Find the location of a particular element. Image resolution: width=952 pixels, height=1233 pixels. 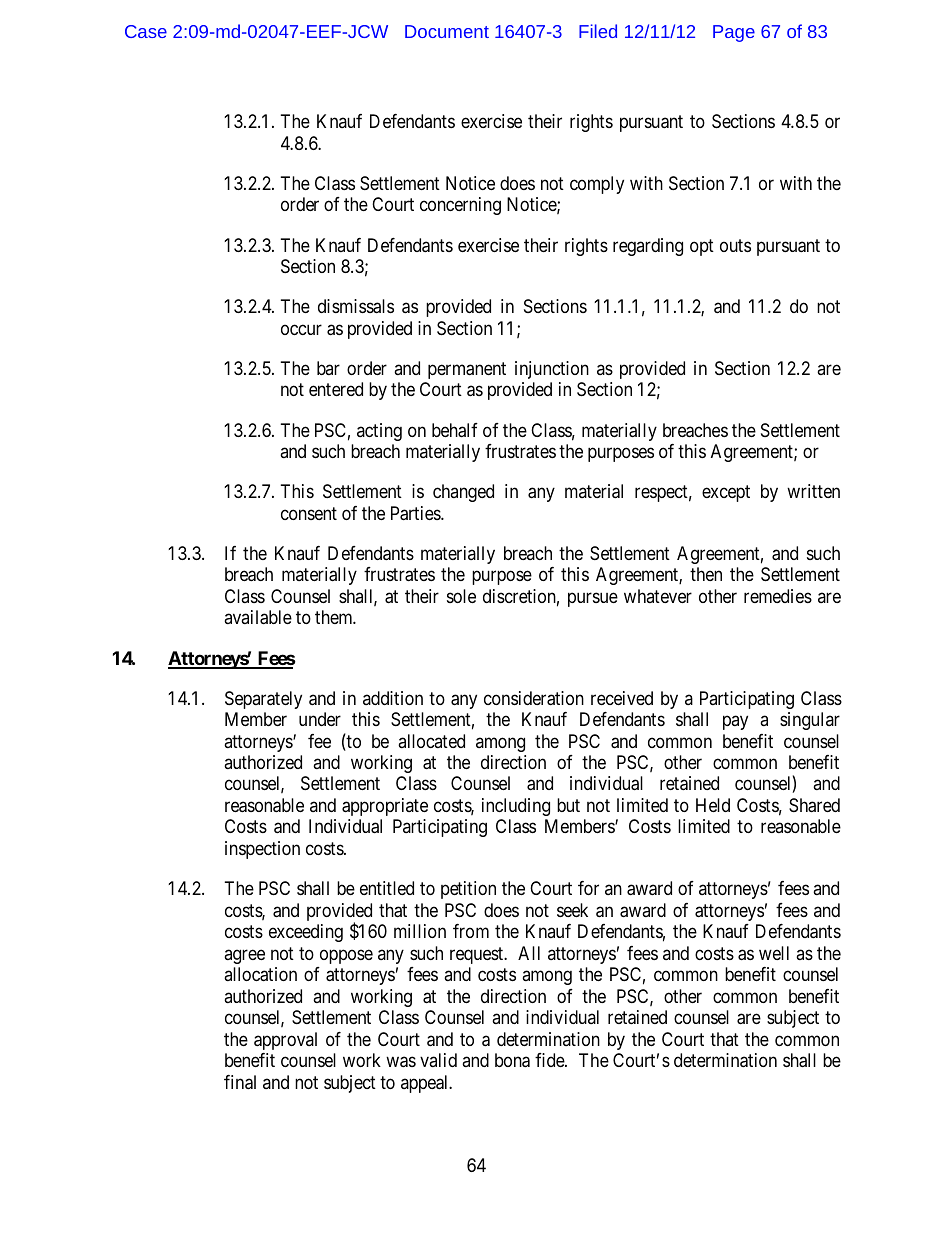

Separately is located at coordinates (263, 700).
